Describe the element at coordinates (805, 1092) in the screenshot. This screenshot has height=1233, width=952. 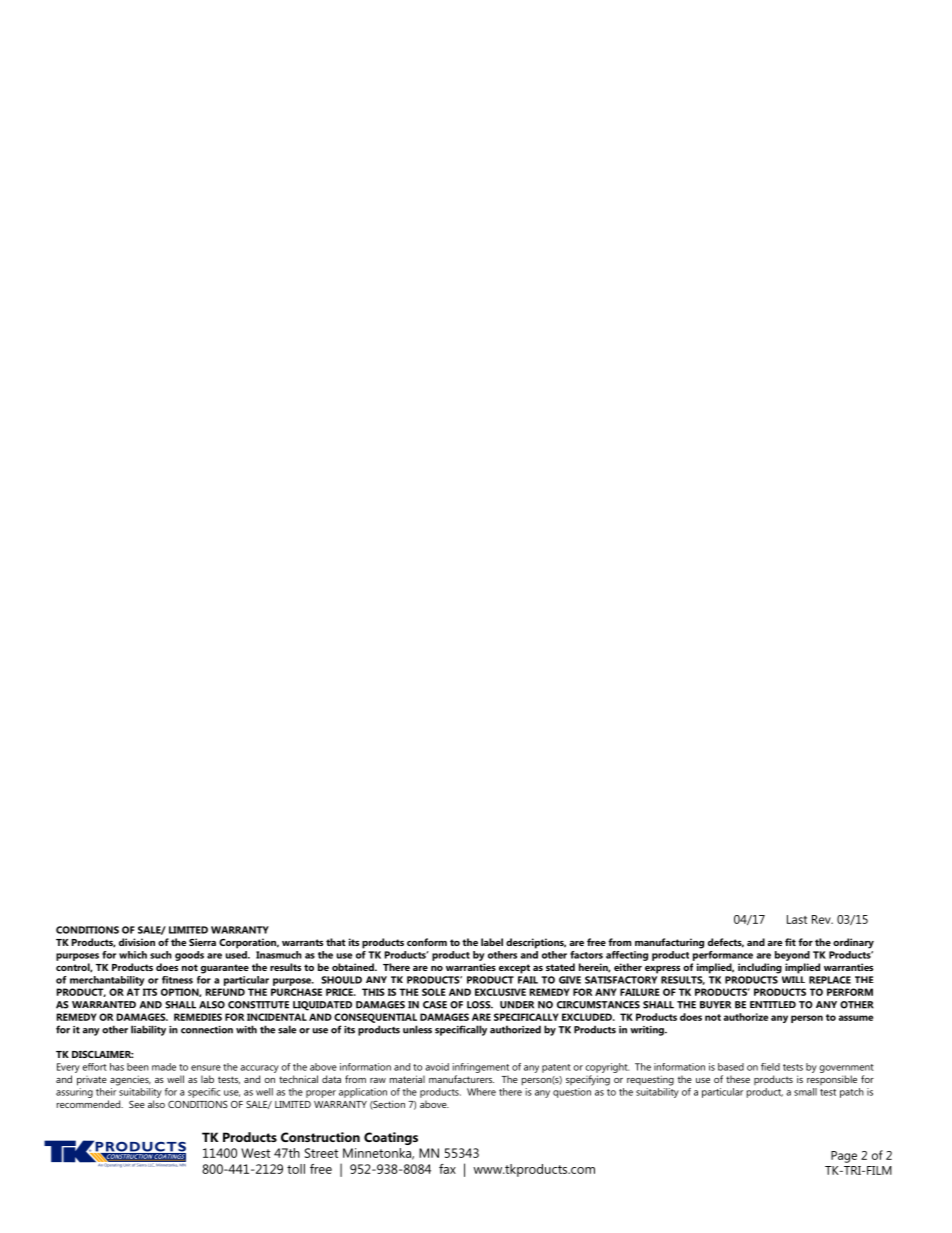
I see `small` at that location.
